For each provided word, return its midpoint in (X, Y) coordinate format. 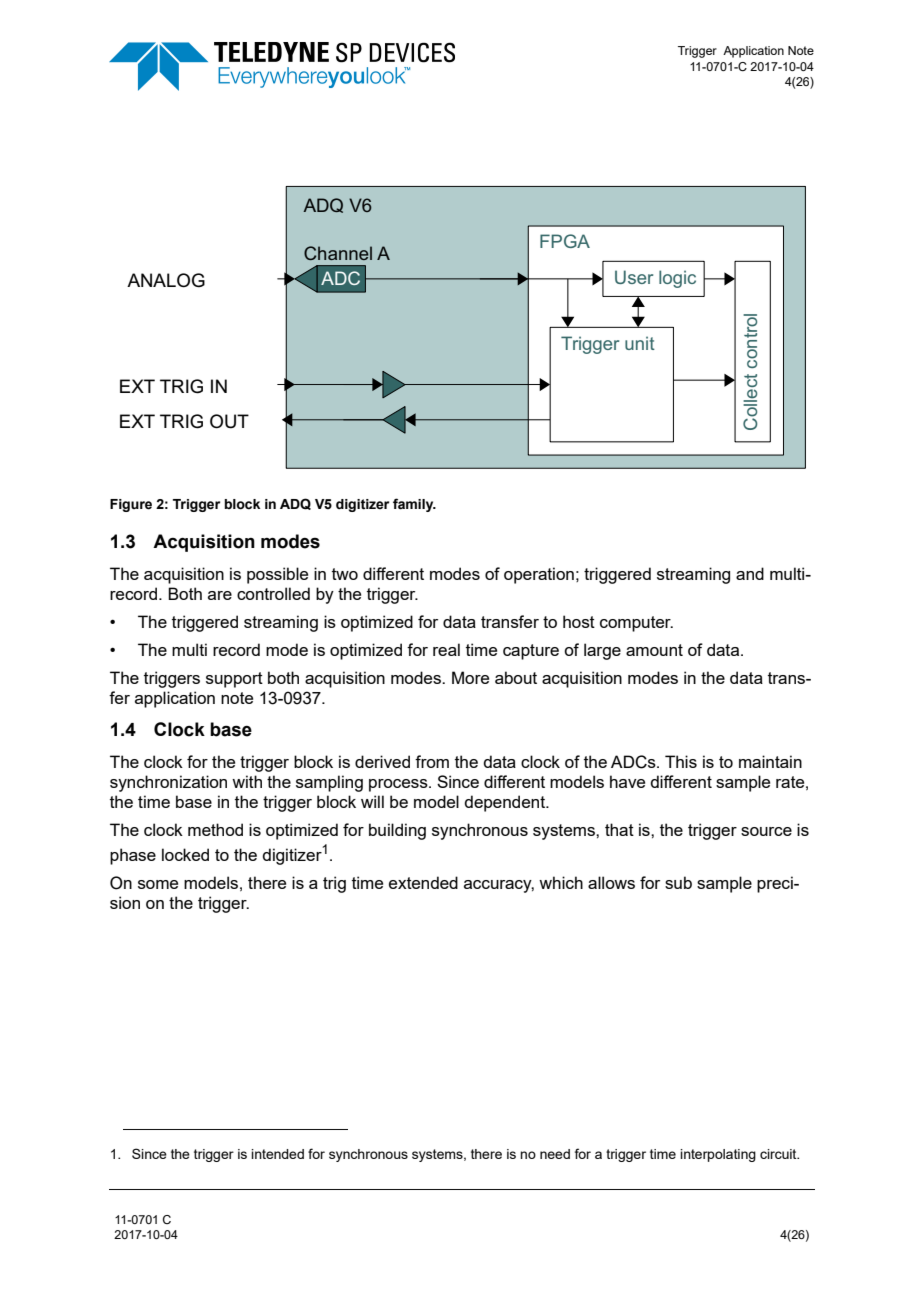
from (432, 761)
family (414, 505)
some (158, 884)
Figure (131, 505)
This (681, 761)
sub (678, 882)
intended (277, 1154)
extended (423, 882)
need (555, 1154)
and (750, 573)
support (234, 680)
